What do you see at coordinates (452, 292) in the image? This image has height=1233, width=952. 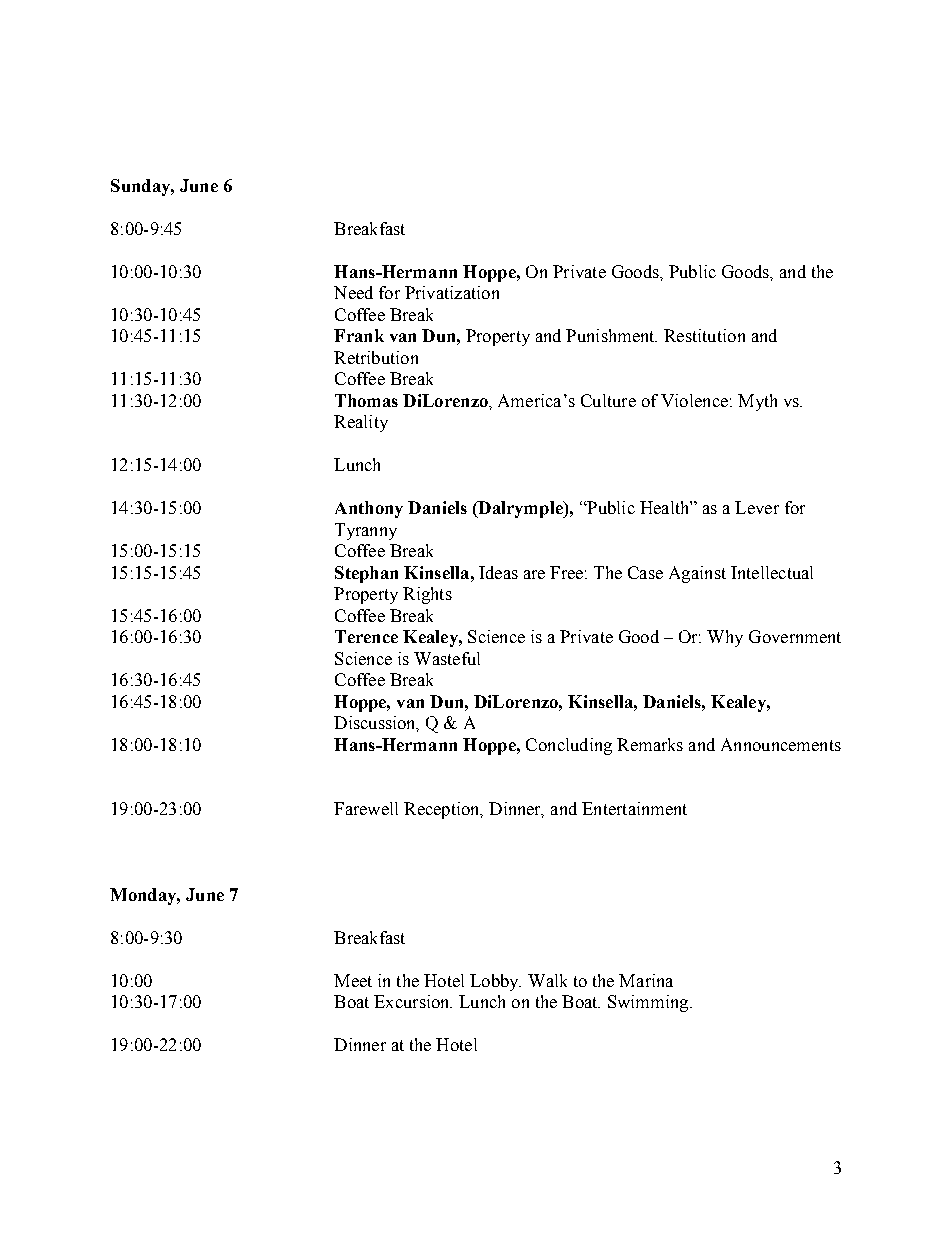 I see `Privatization` at bounding box center [452, 292].
